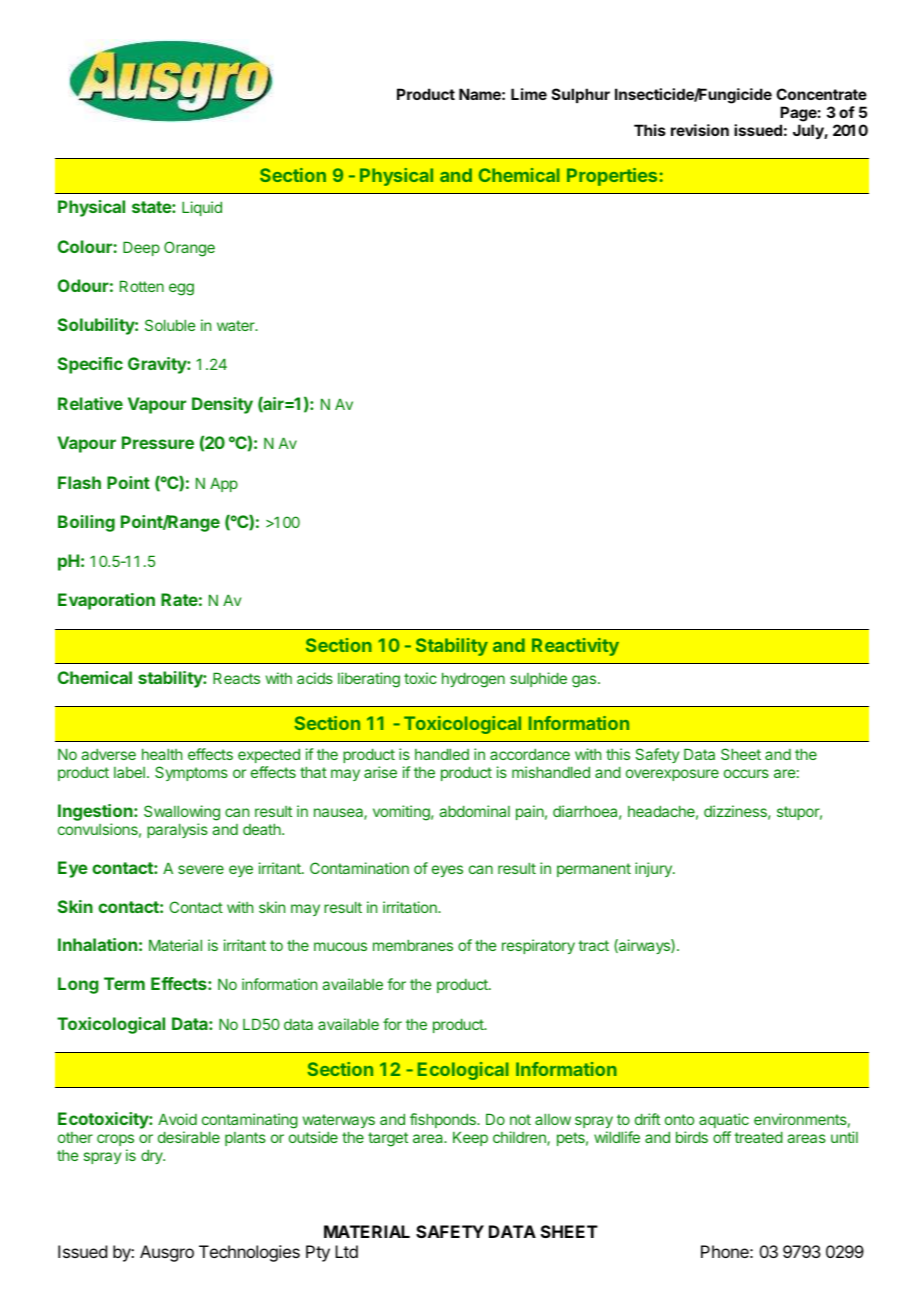  What do you see at coordinates (758, 1137) in the page?
I see `treated` at bounding box center [758, 1137].
